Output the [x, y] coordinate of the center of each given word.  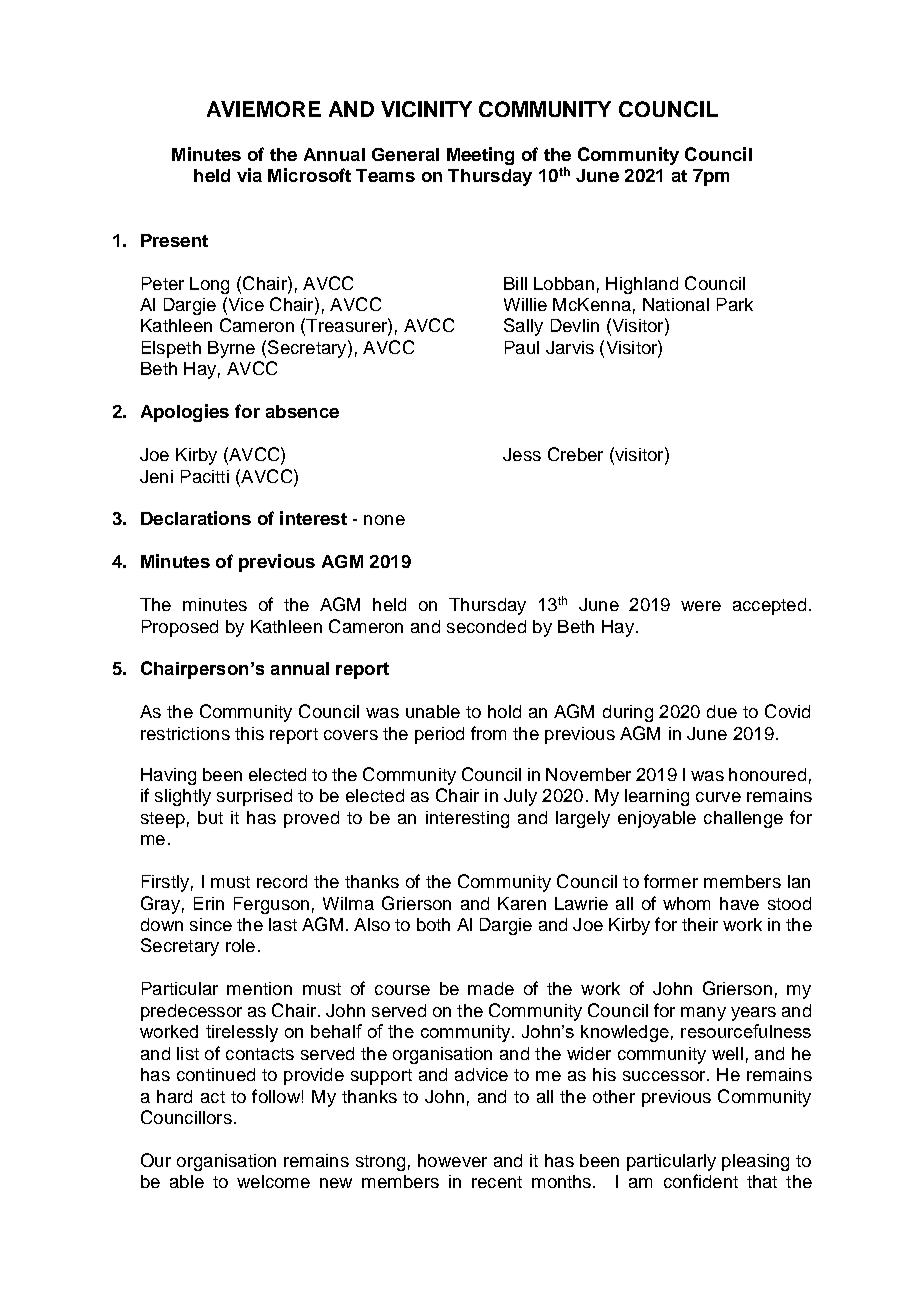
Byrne [231, 349]
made [491, 988]
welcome [273, 1181]
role [240, 945]
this [249, 733]
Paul [522, 347]
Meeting [480, 156]
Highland [642, 285]
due [722, 711]
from [488, 733]
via [249, 175]
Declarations [196, 518]
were [701, 606]
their [700, 924]
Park [735, 304]
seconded [486, 626]
